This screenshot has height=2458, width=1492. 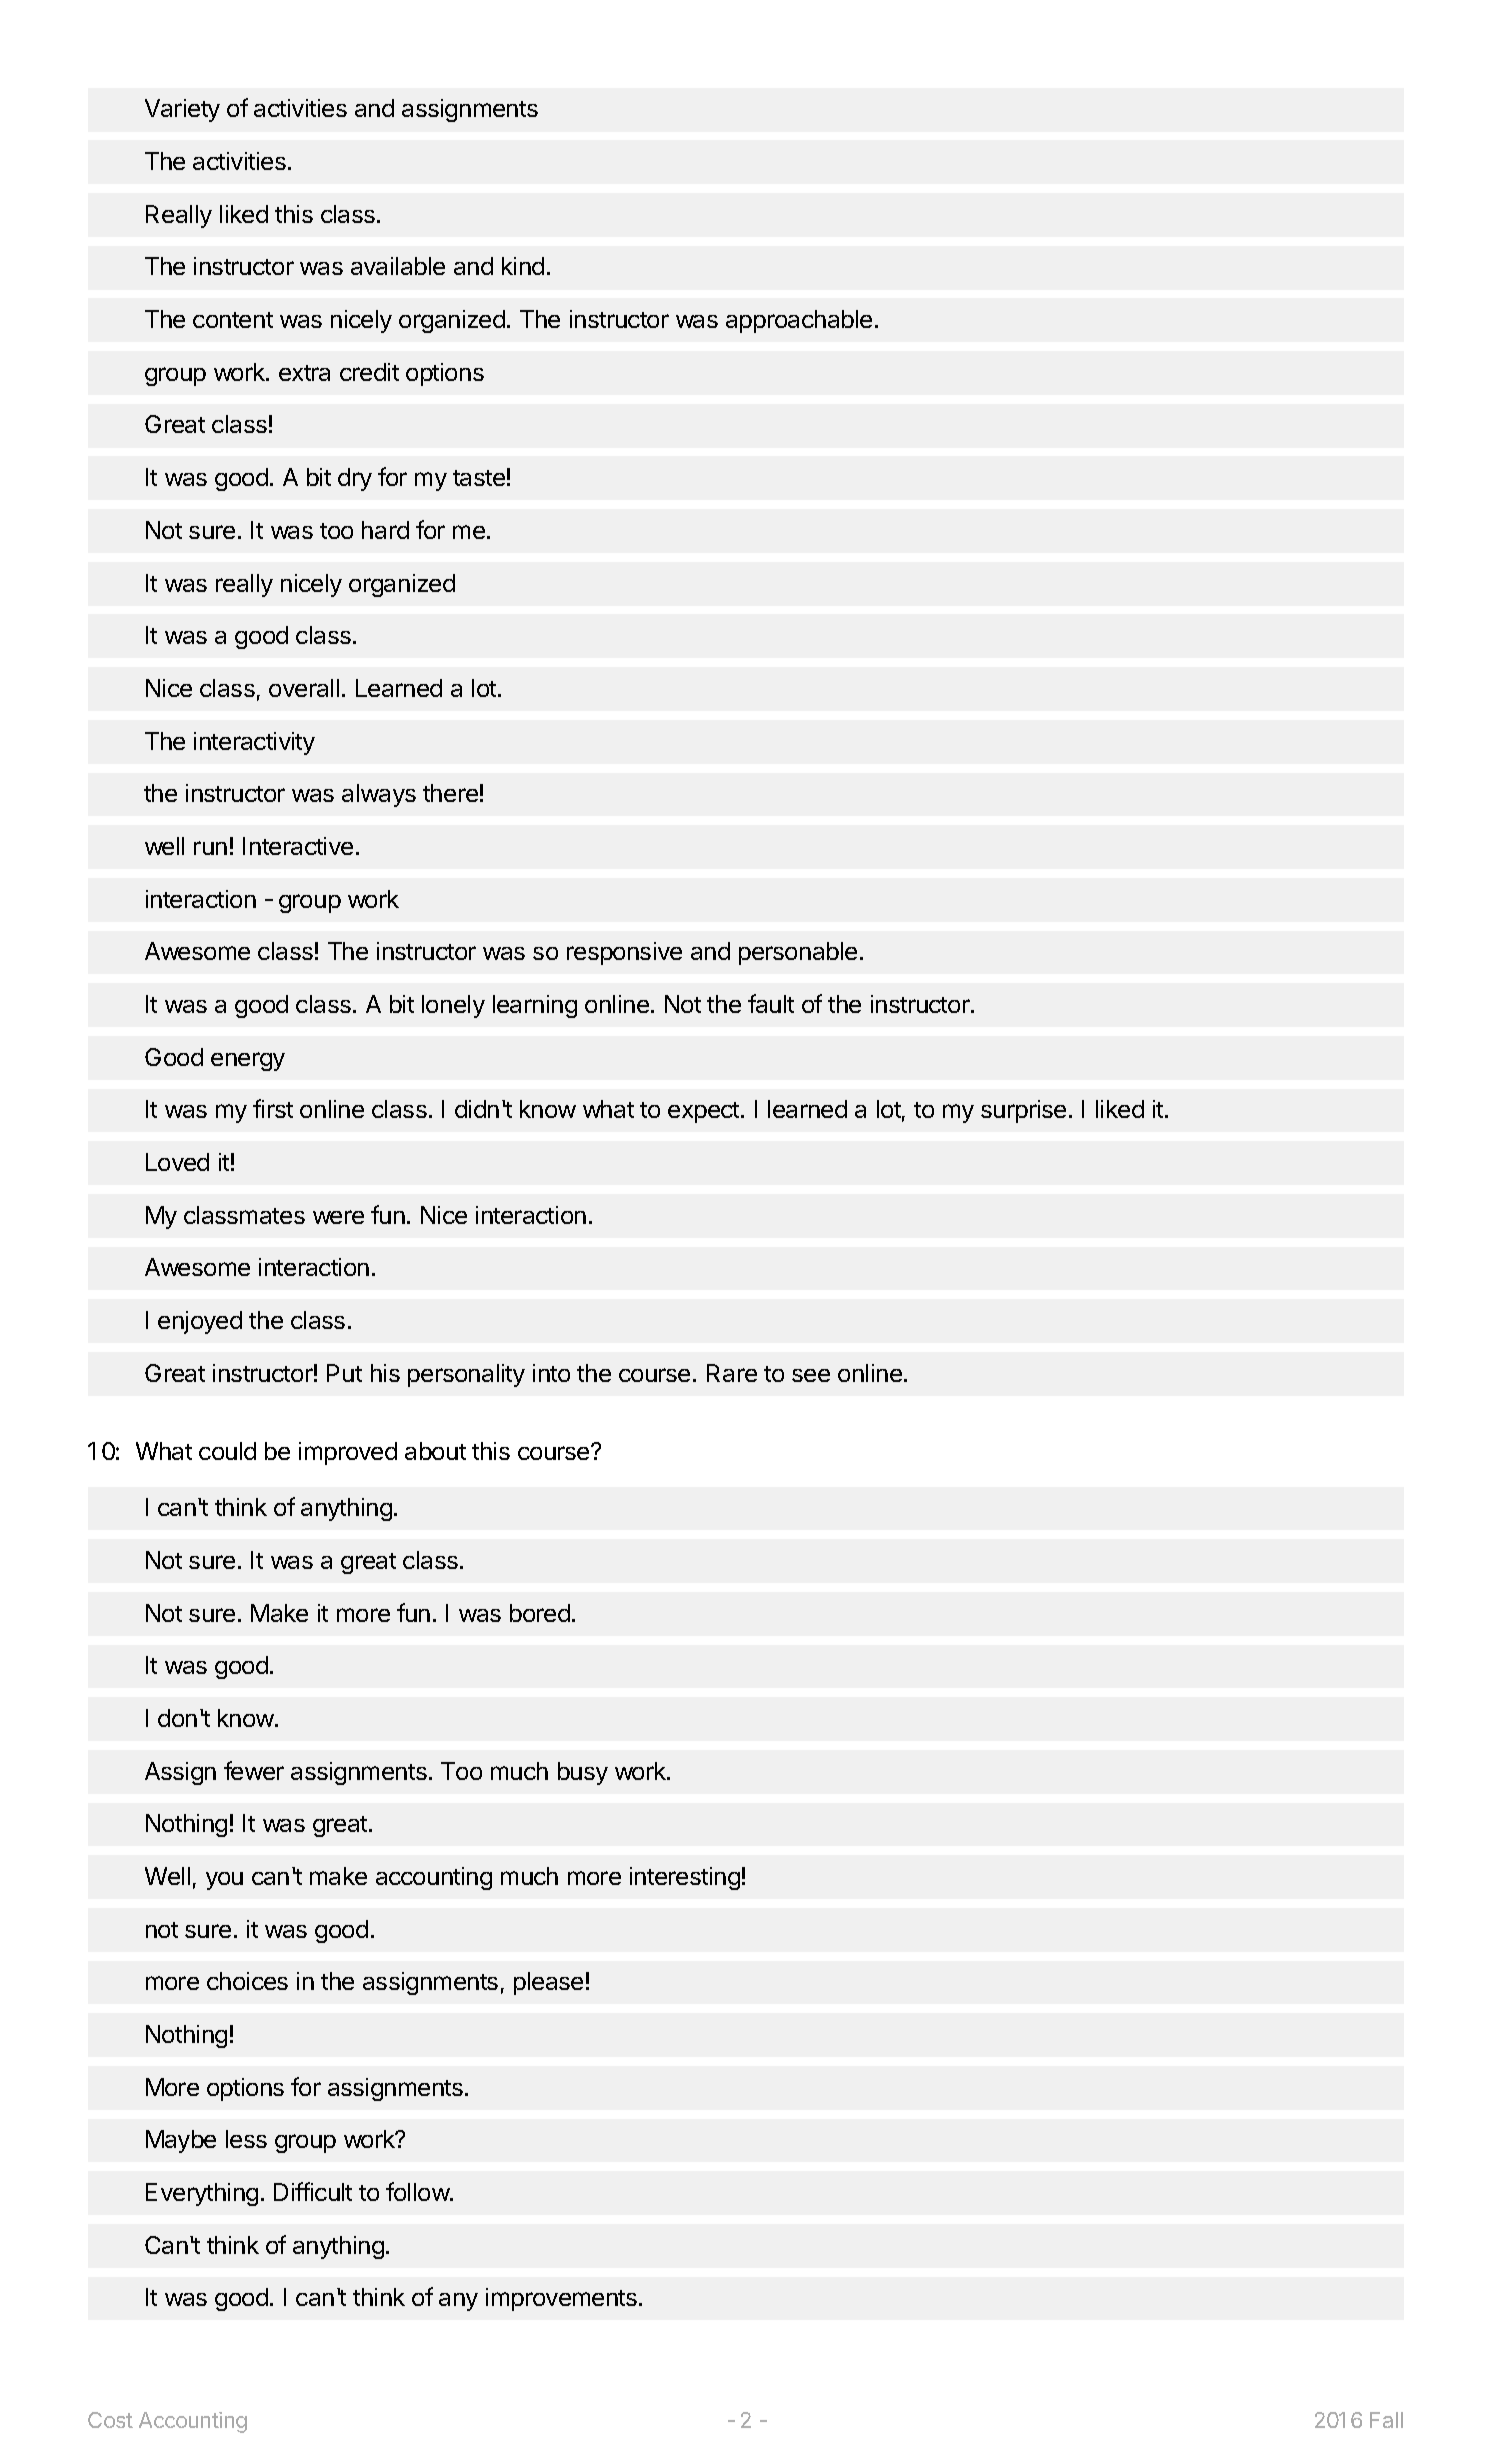 I want to click on Variety, so click(x=182, y=110).
